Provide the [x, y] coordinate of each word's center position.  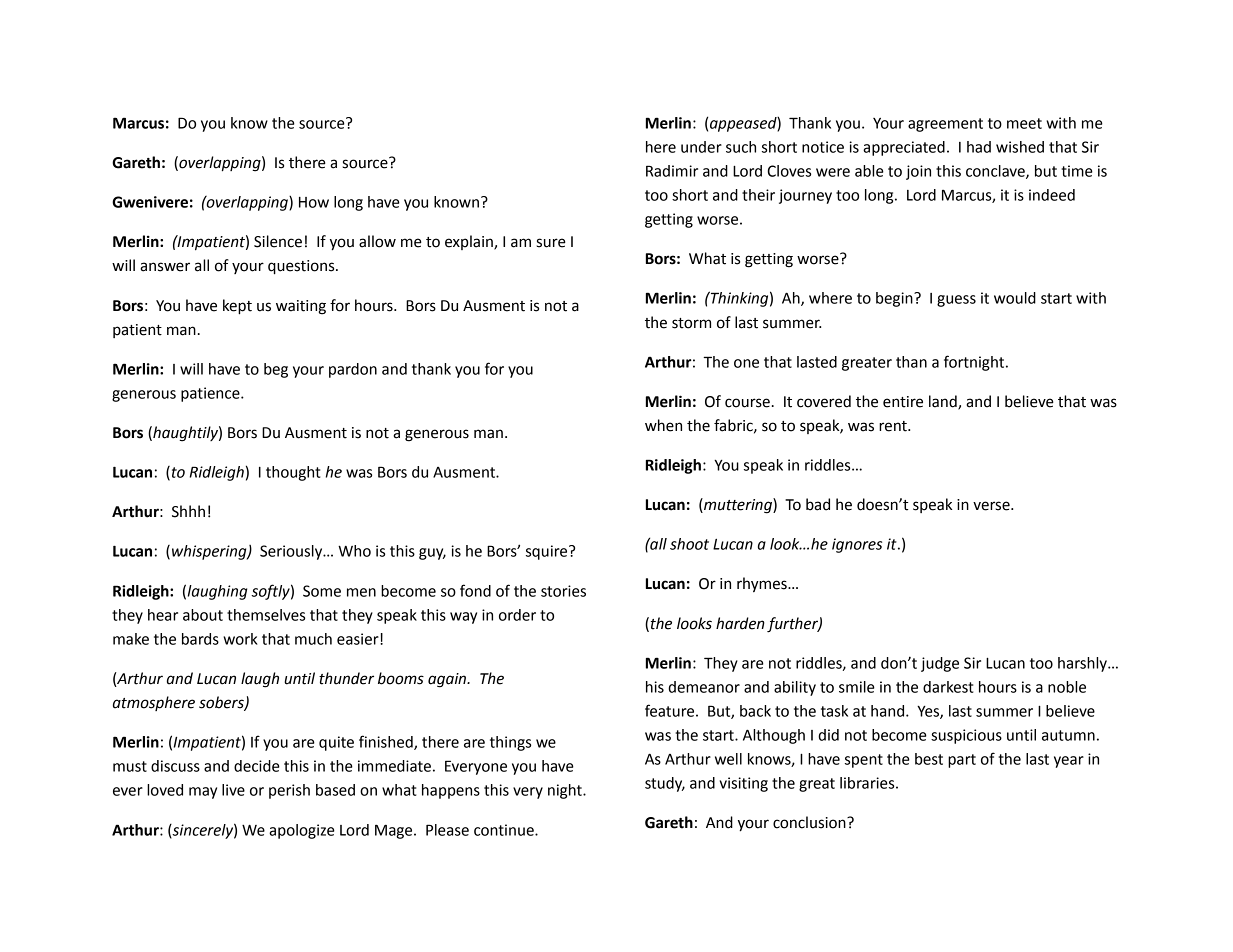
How [314, 202]
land [944, 402]
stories [563, 591]
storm [691, 323]
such [741, 147]
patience [211, 394]
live [233, 790]
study [665, 784]
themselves [266, 615]
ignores [857, 545]
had [979, 147]
